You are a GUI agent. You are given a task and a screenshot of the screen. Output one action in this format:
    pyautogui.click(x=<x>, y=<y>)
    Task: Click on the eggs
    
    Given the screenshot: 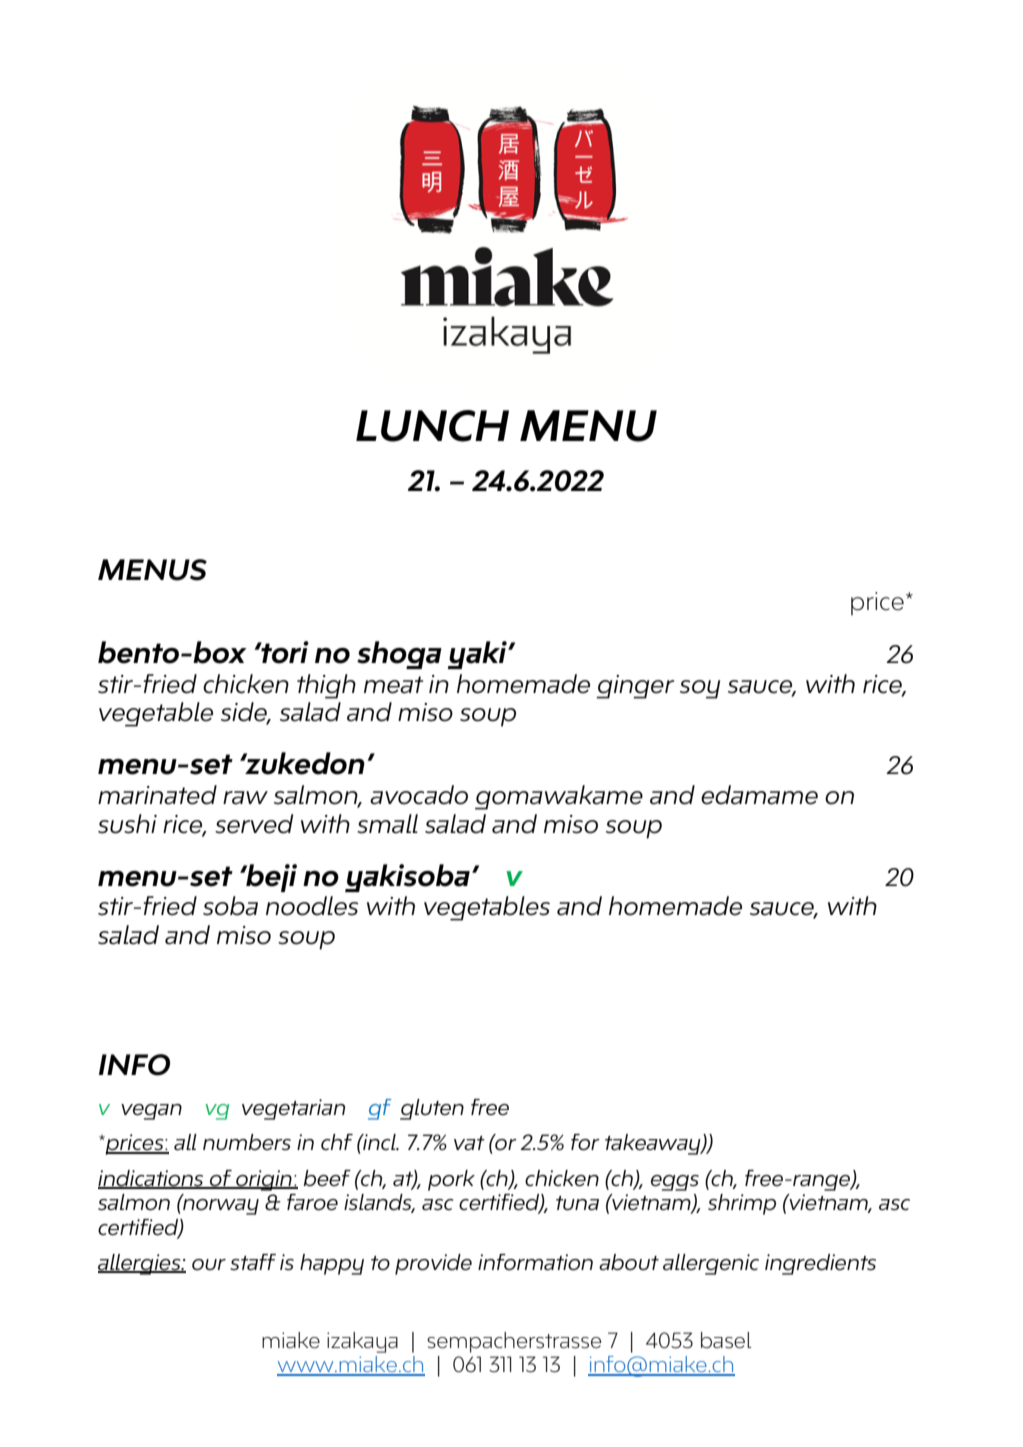 What is the action you would take?
    pyautogui.click(x=675, y=1183)
